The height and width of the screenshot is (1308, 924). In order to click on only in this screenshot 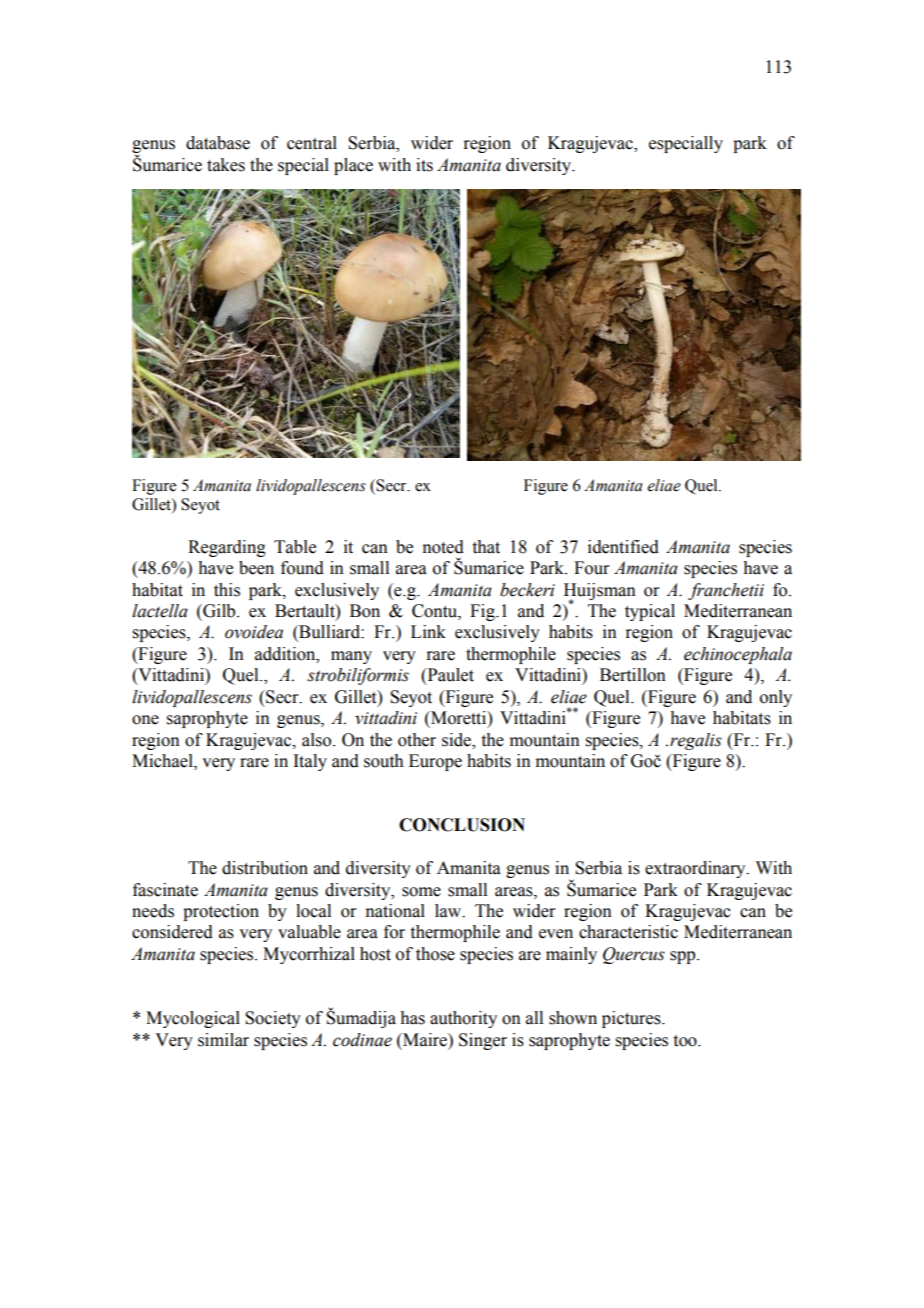, I will do `click(776, 698)`.
